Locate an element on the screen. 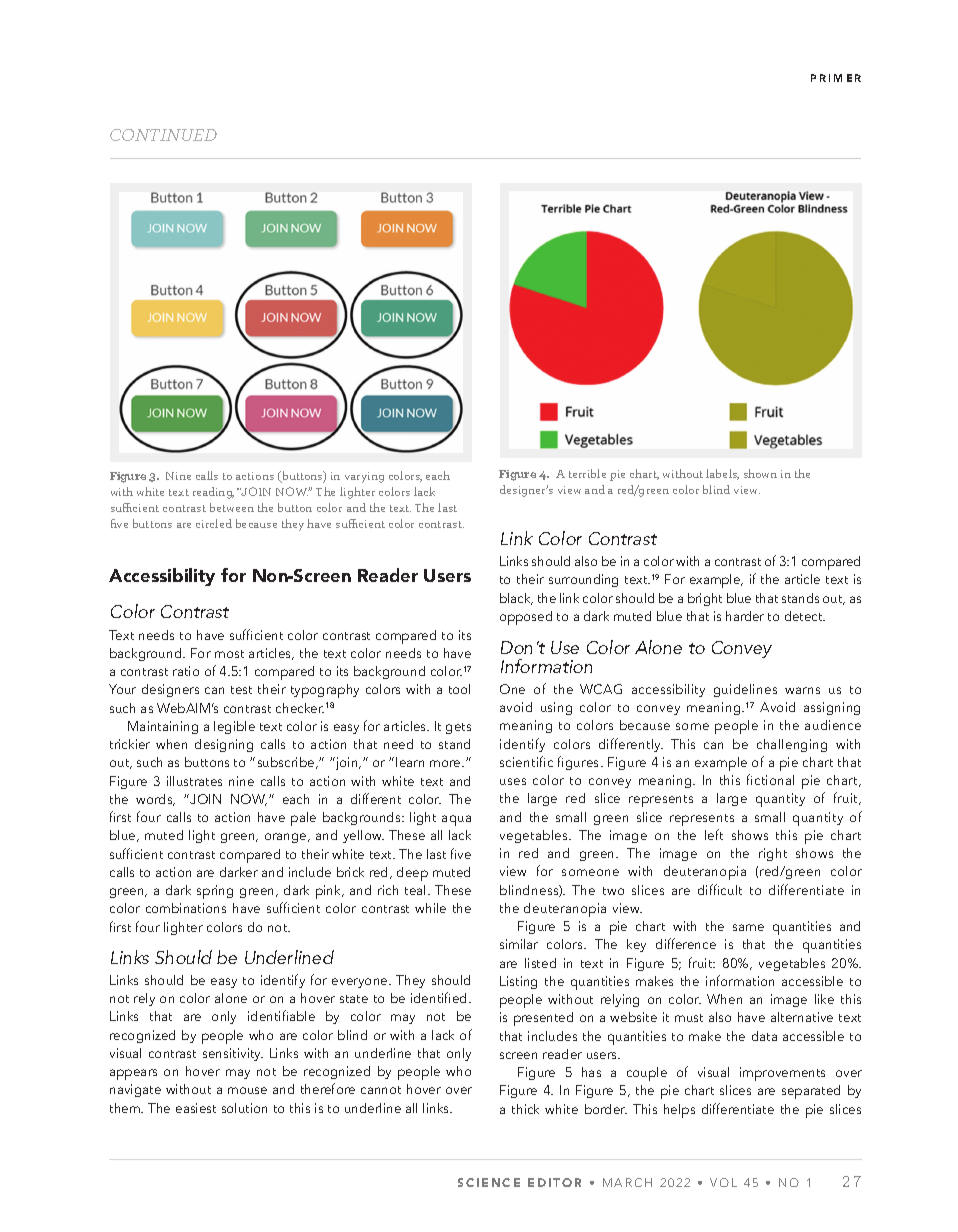  spring is located at coordinates (215, 892).
